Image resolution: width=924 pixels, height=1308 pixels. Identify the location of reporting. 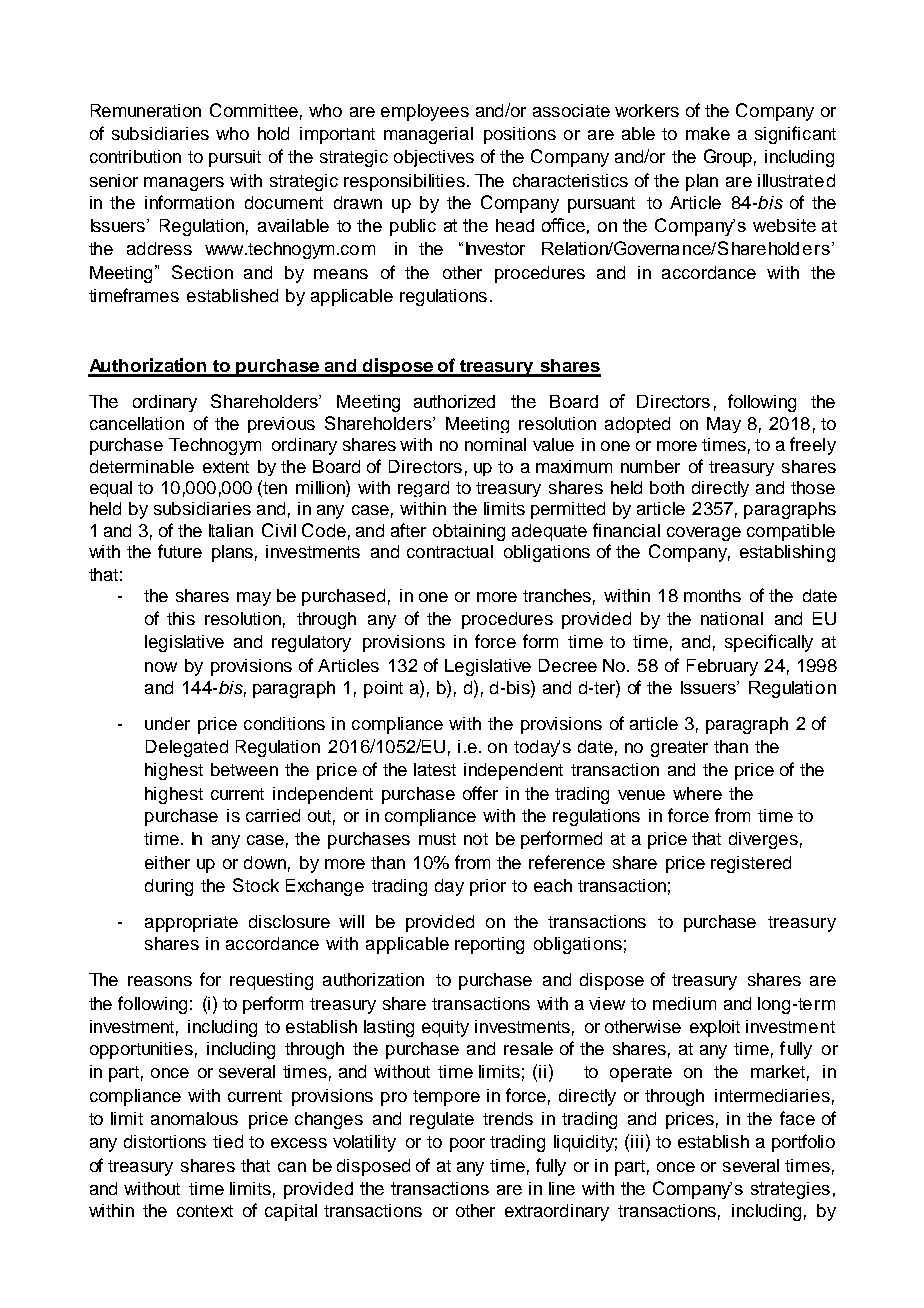
(489, 945).
